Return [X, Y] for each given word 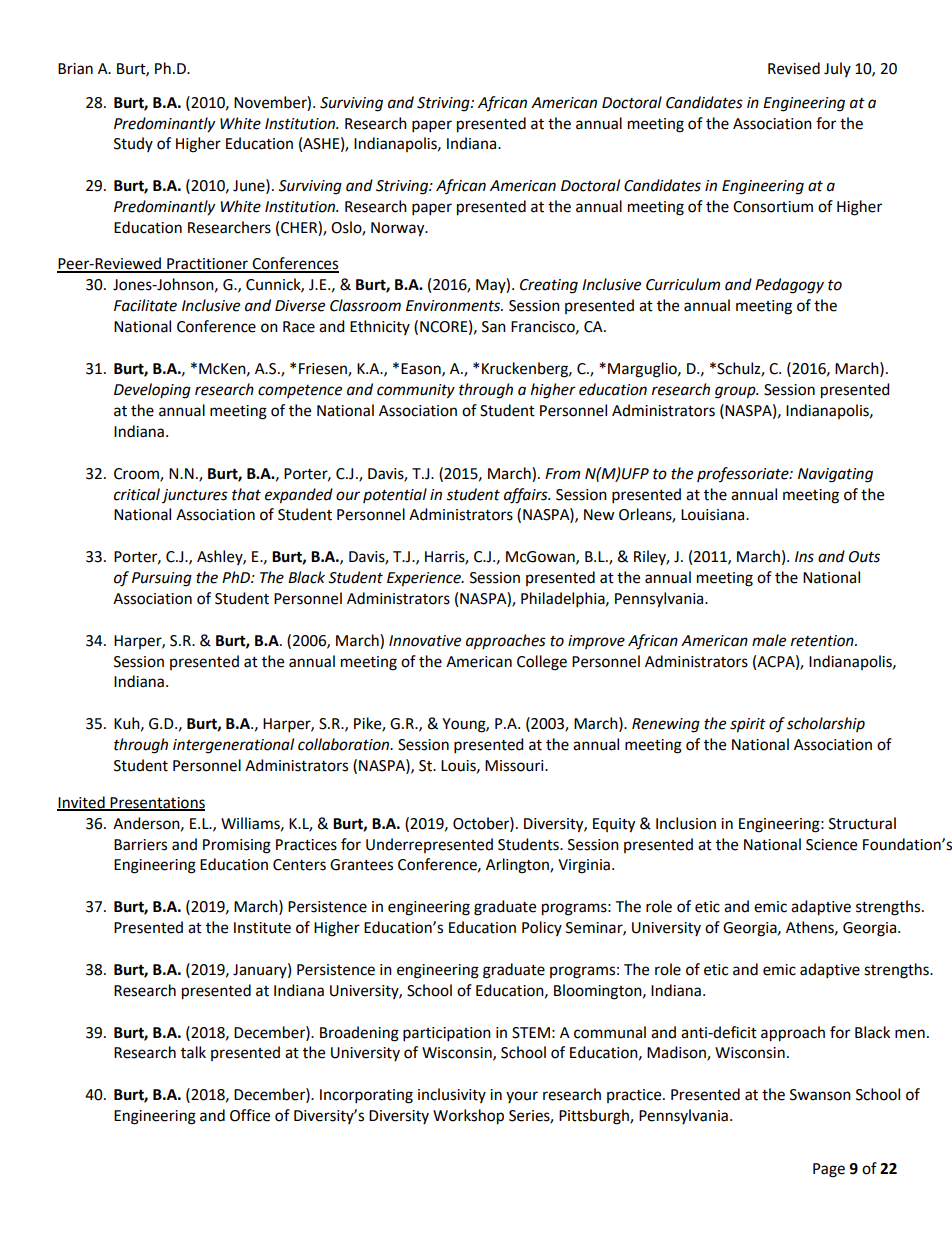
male [769, 640]
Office [250, 1115]
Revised [794, 68]
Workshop [468, 1117]
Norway [399, 229]
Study [133, 144]
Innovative [425, 641]
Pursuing [162, 579]
